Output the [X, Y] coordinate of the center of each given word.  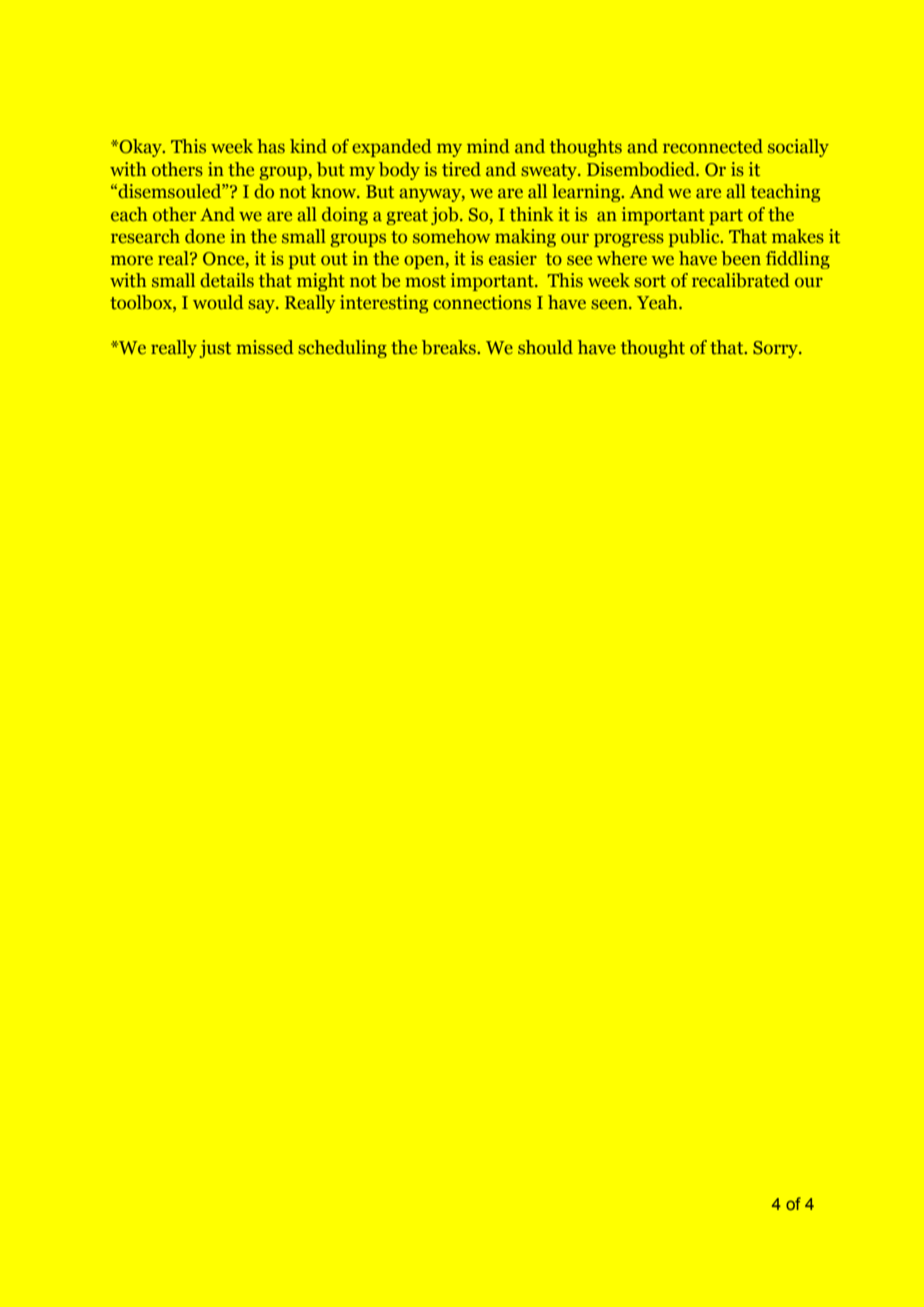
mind [488, 146]
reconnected [713, 146]
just [215, 349]
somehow [451, 236]
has [271, 146]
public [695, 238]
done [205, 236]
